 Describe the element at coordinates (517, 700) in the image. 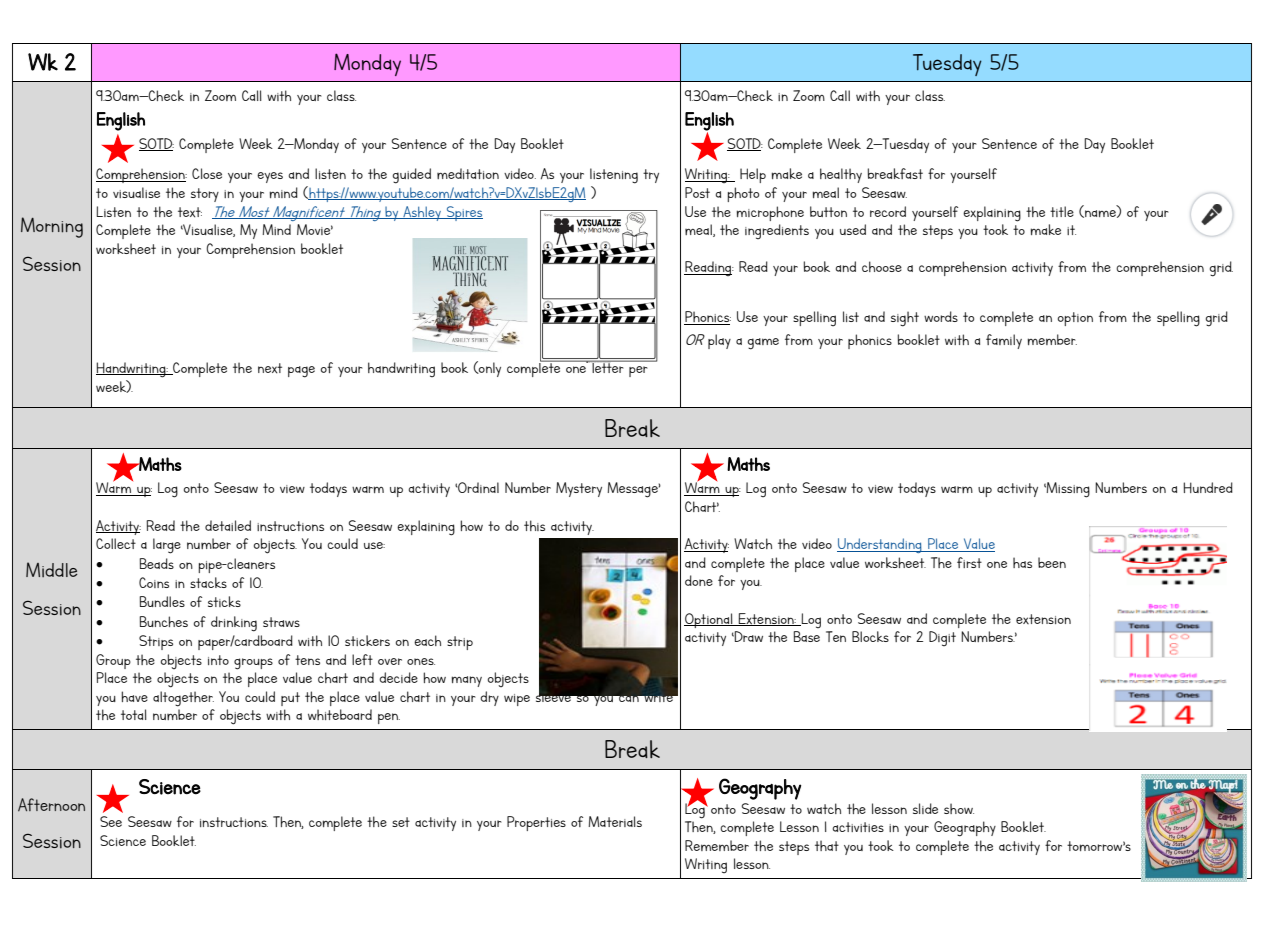

I see `wipe` at that location.
